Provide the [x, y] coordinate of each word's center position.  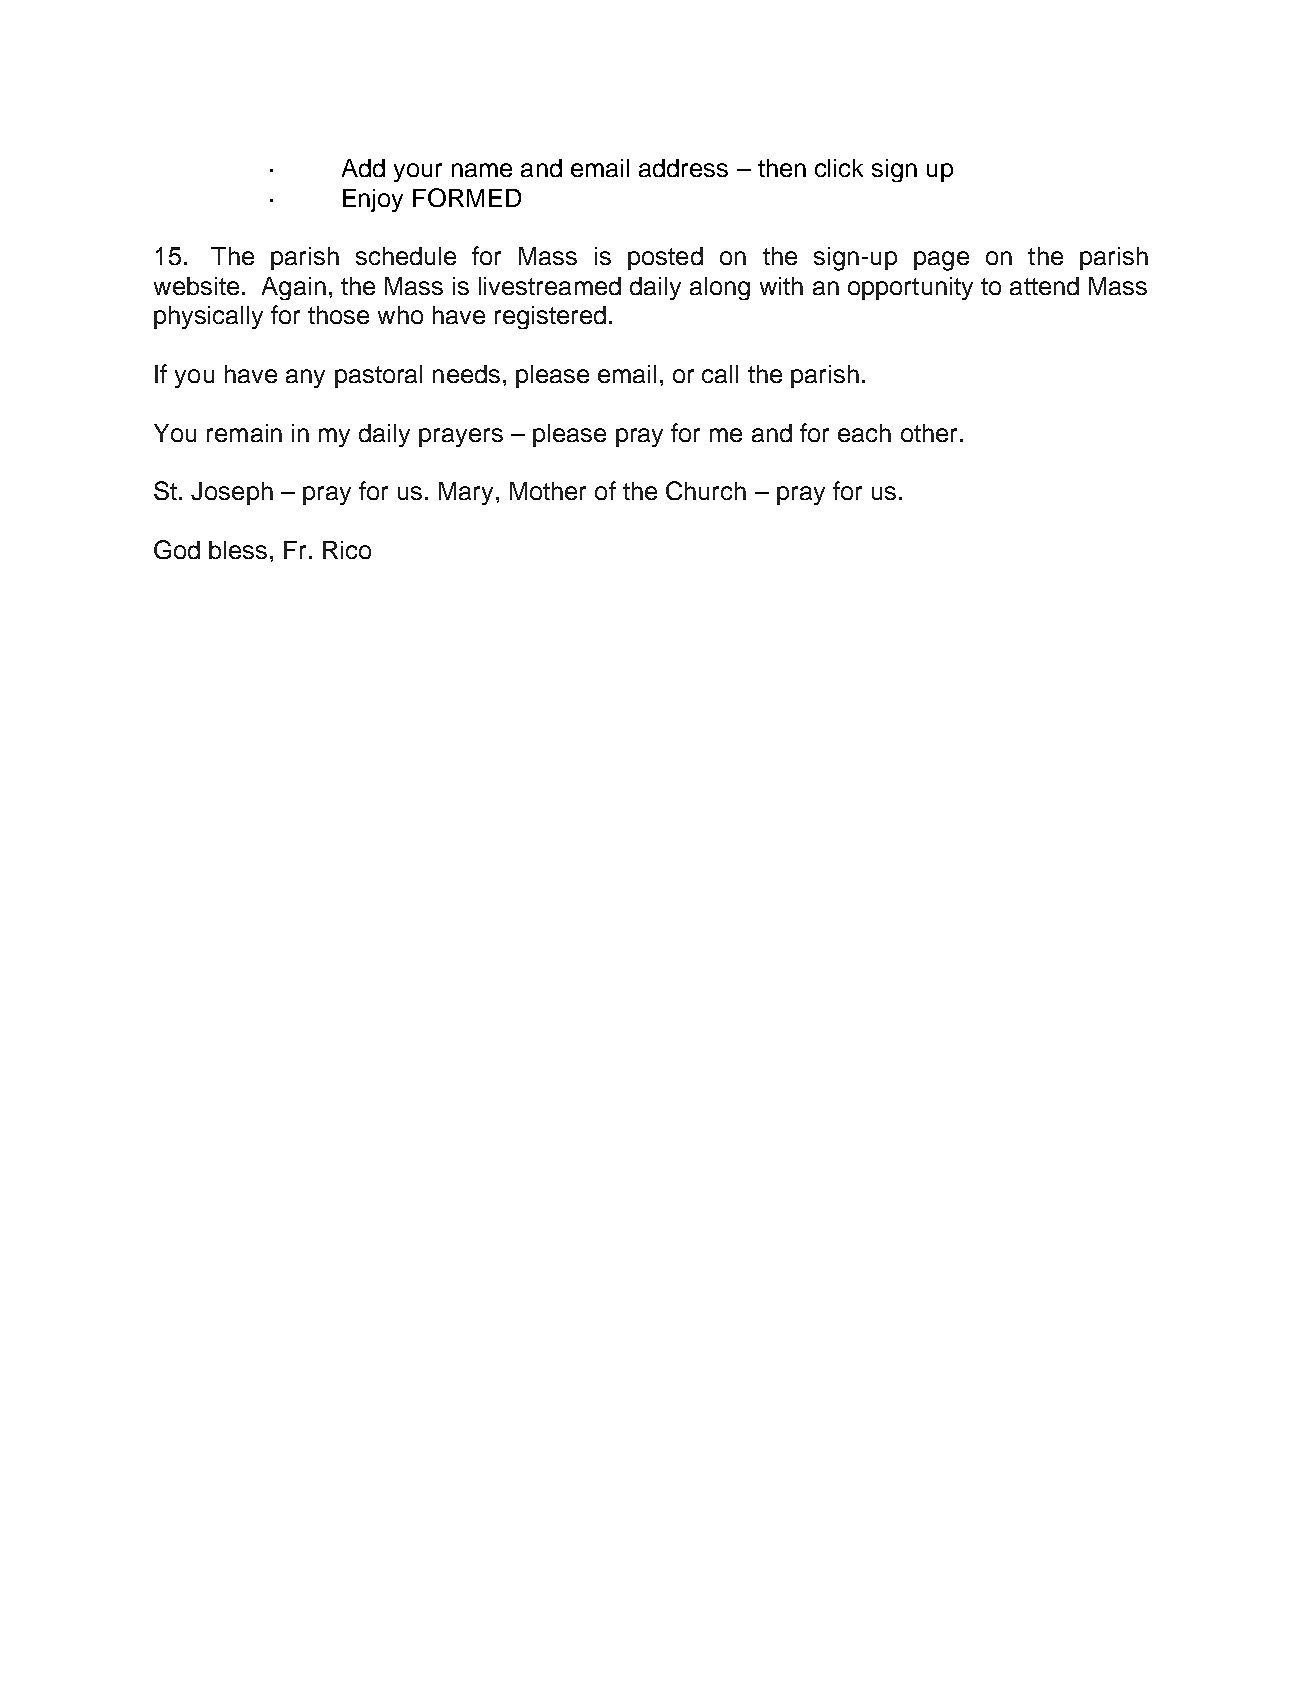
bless [238, 550]
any [305, 378]
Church [706, 490]
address [683, 168]
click [839, 168]
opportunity [910, 288]
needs [466, 374]
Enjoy [373, 200]
